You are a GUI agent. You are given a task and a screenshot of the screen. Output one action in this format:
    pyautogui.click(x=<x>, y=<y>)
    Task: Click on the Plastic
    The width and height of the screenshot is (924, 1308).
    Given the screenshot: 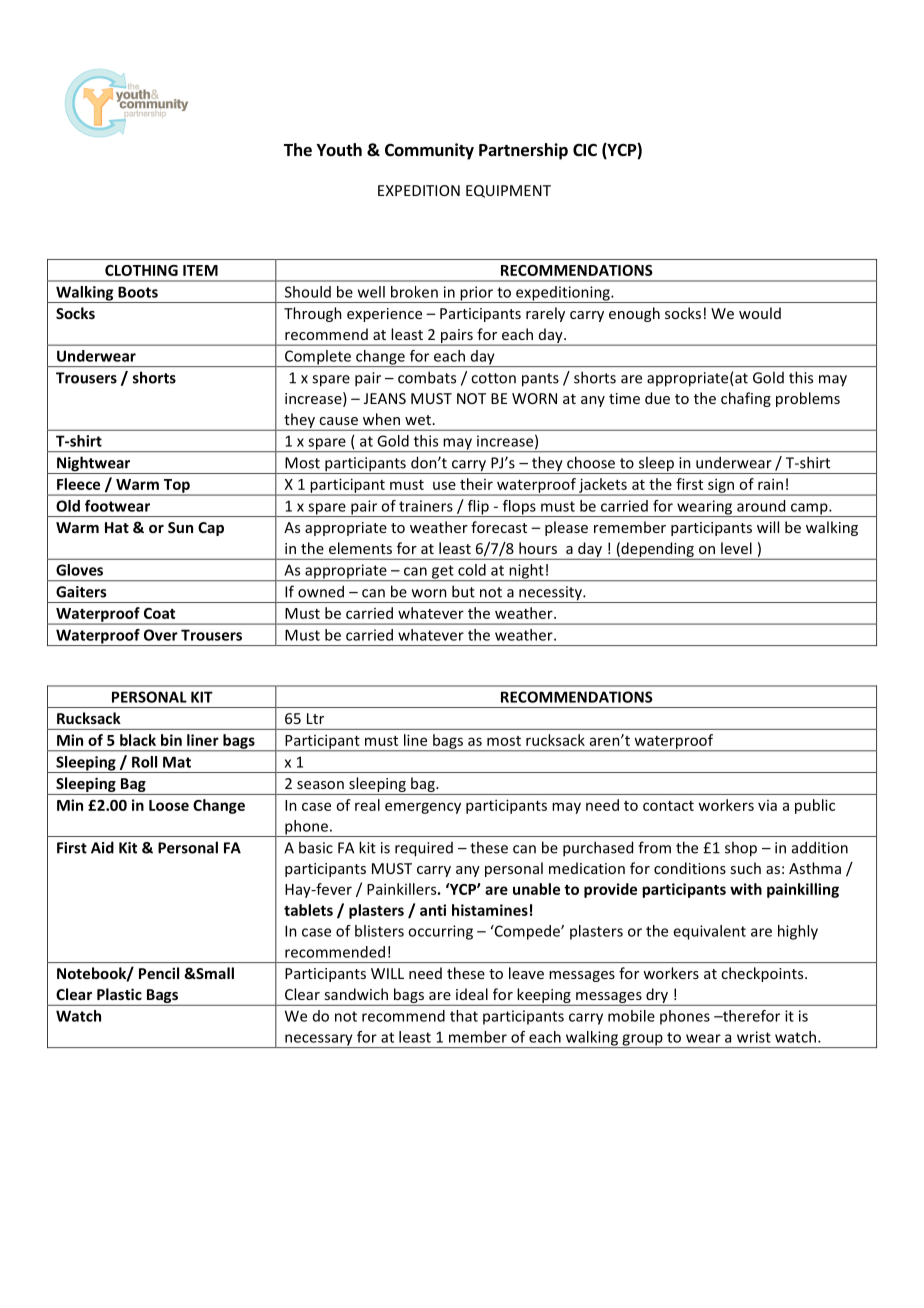 What is the action you would take?
    pyautogui.click(x=119, y=994)
